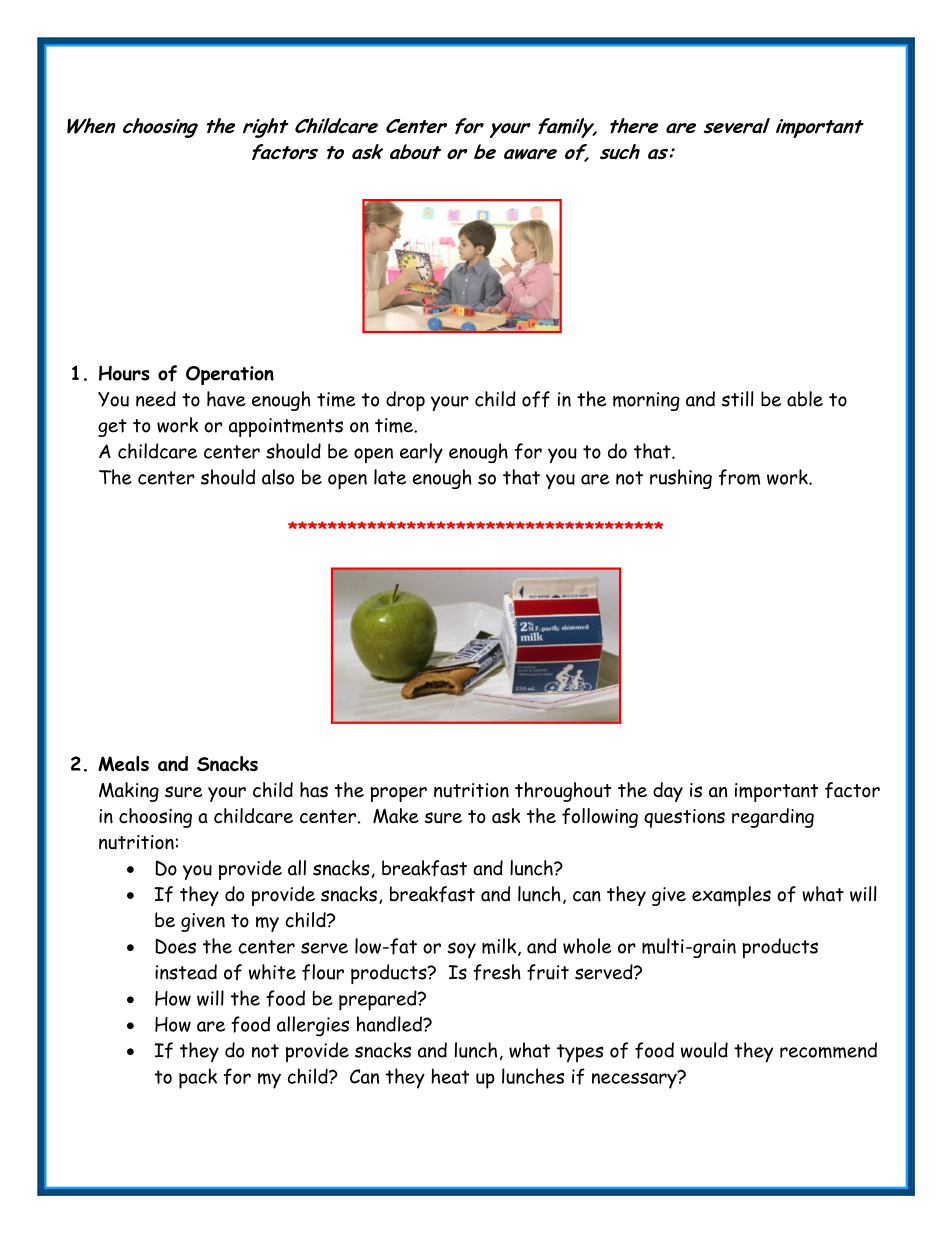 The image size is (952, 1233). I want to click on have, so click(226, 399).
